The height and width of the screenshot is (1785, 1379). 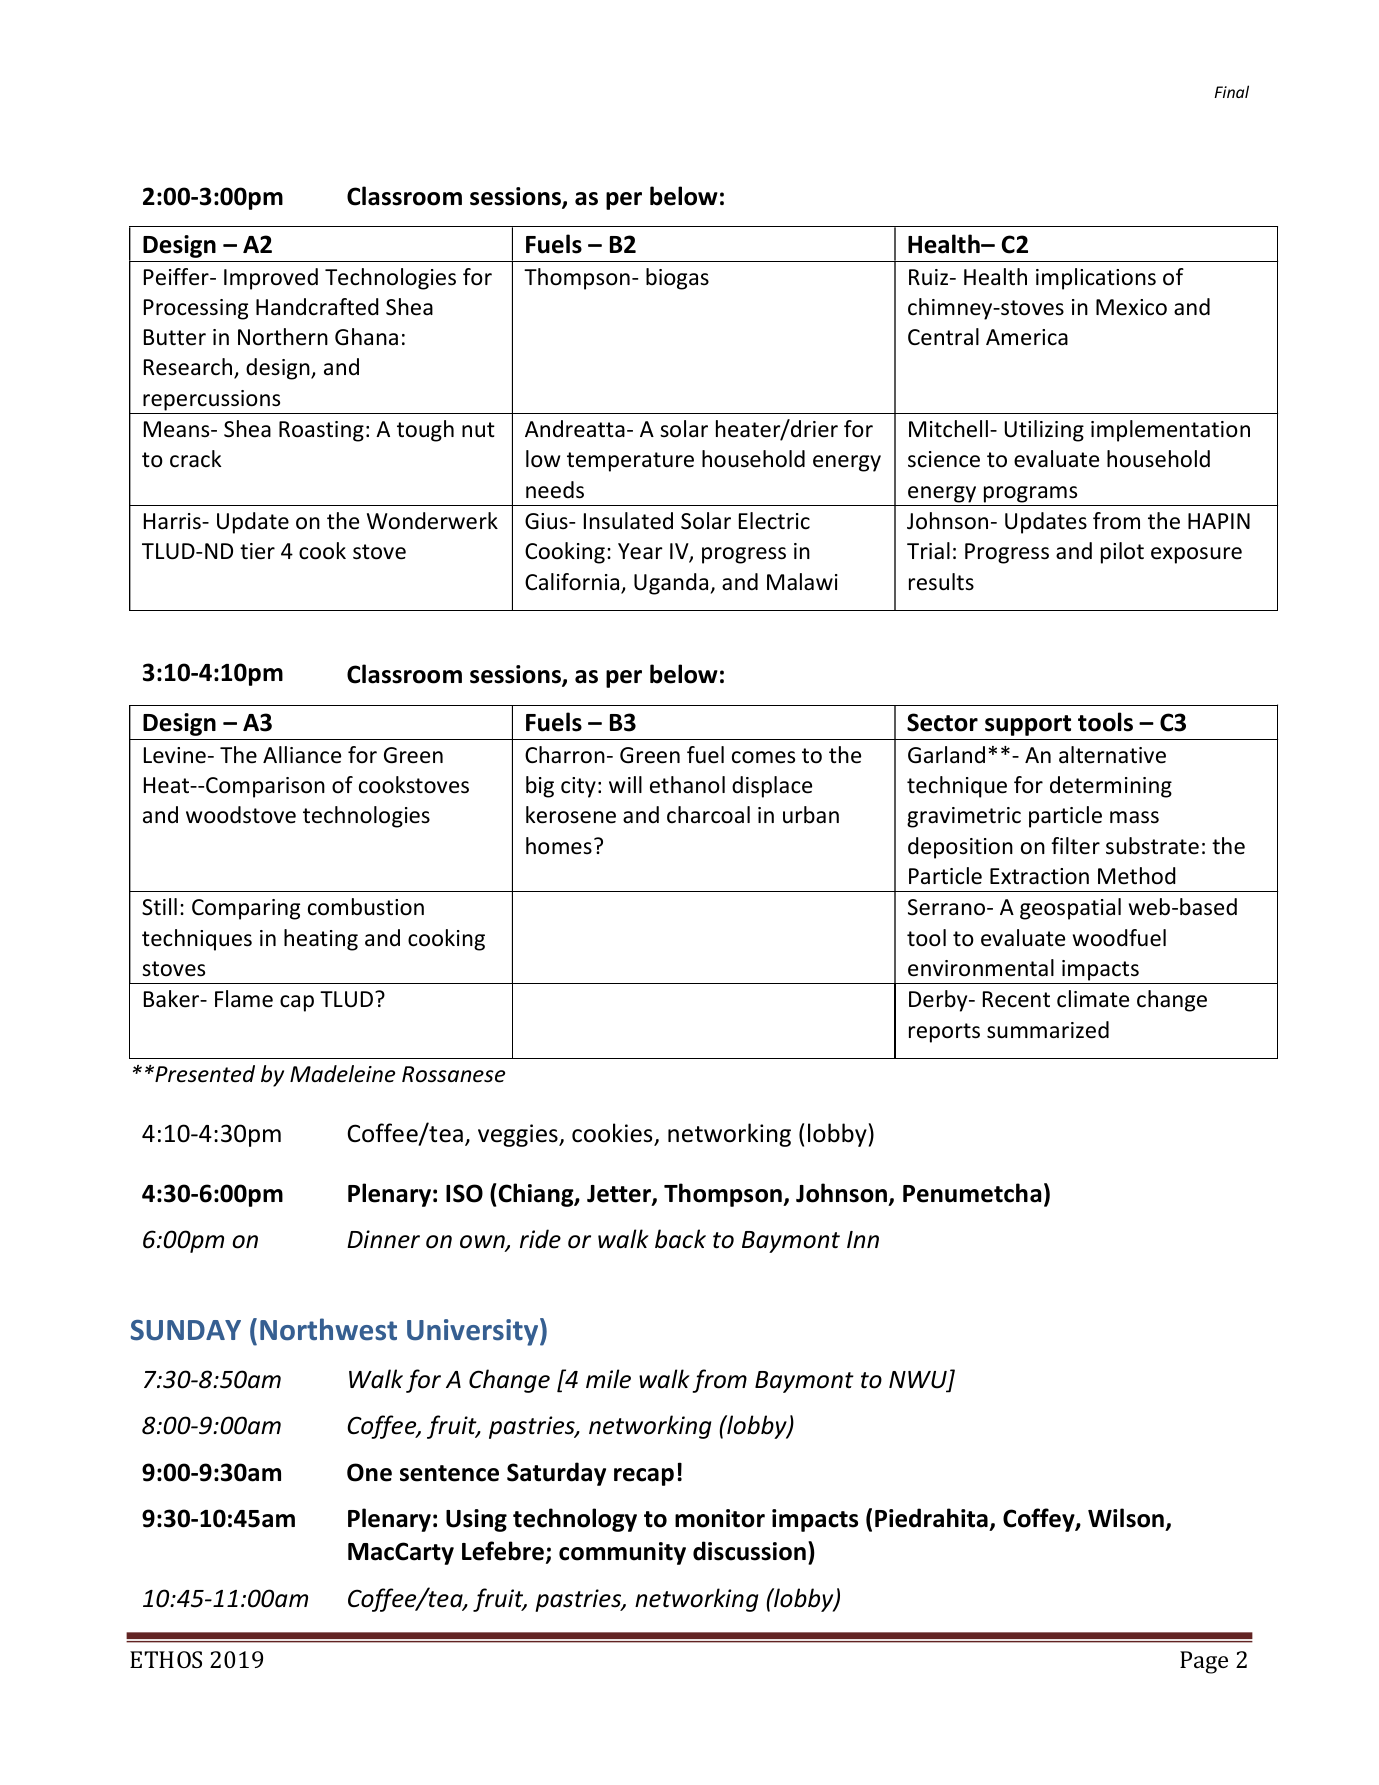 I want to click on discussion, so click(x=749, y=1551).
